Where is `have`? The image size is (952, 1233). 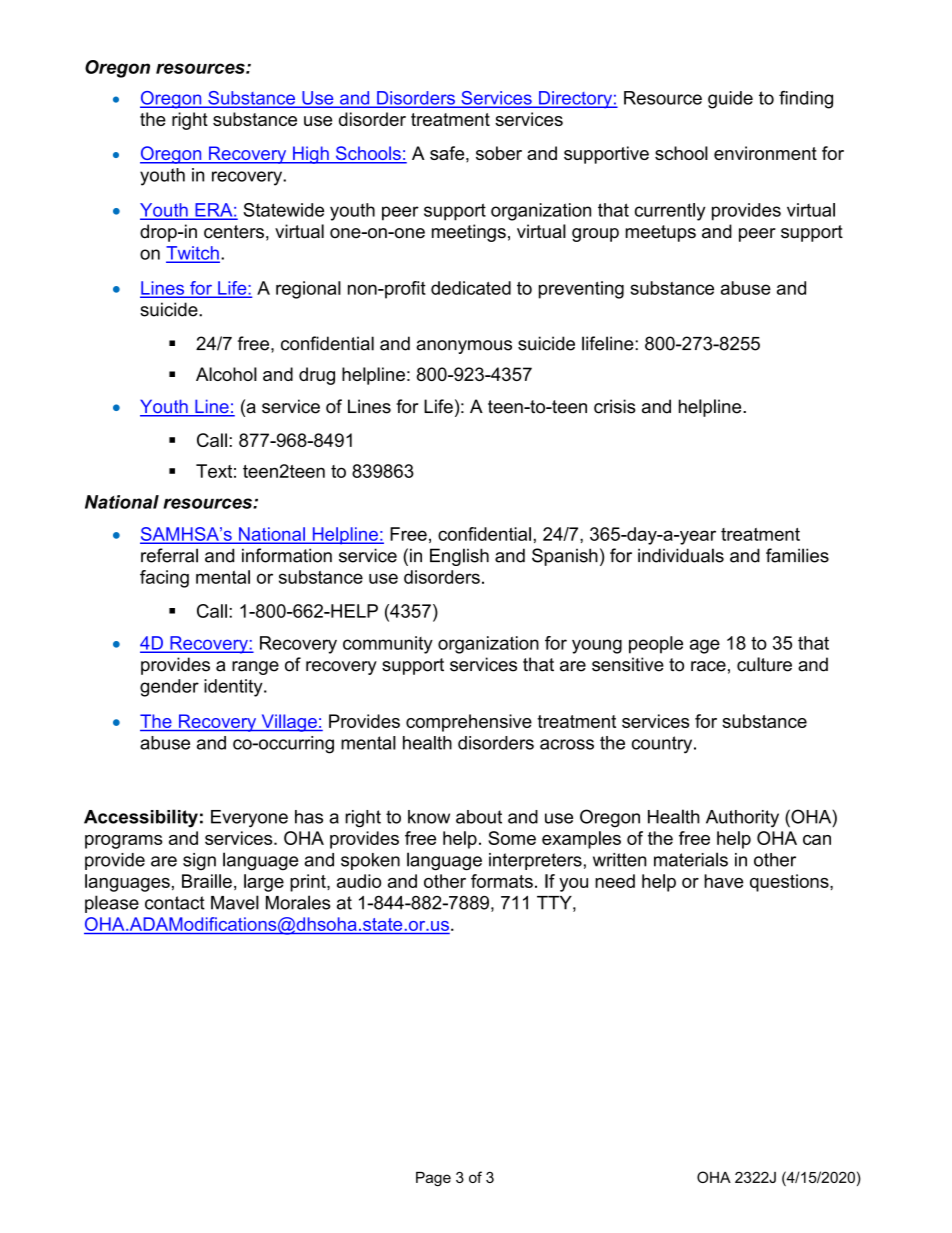 have is located at coordinates (724, 881).
